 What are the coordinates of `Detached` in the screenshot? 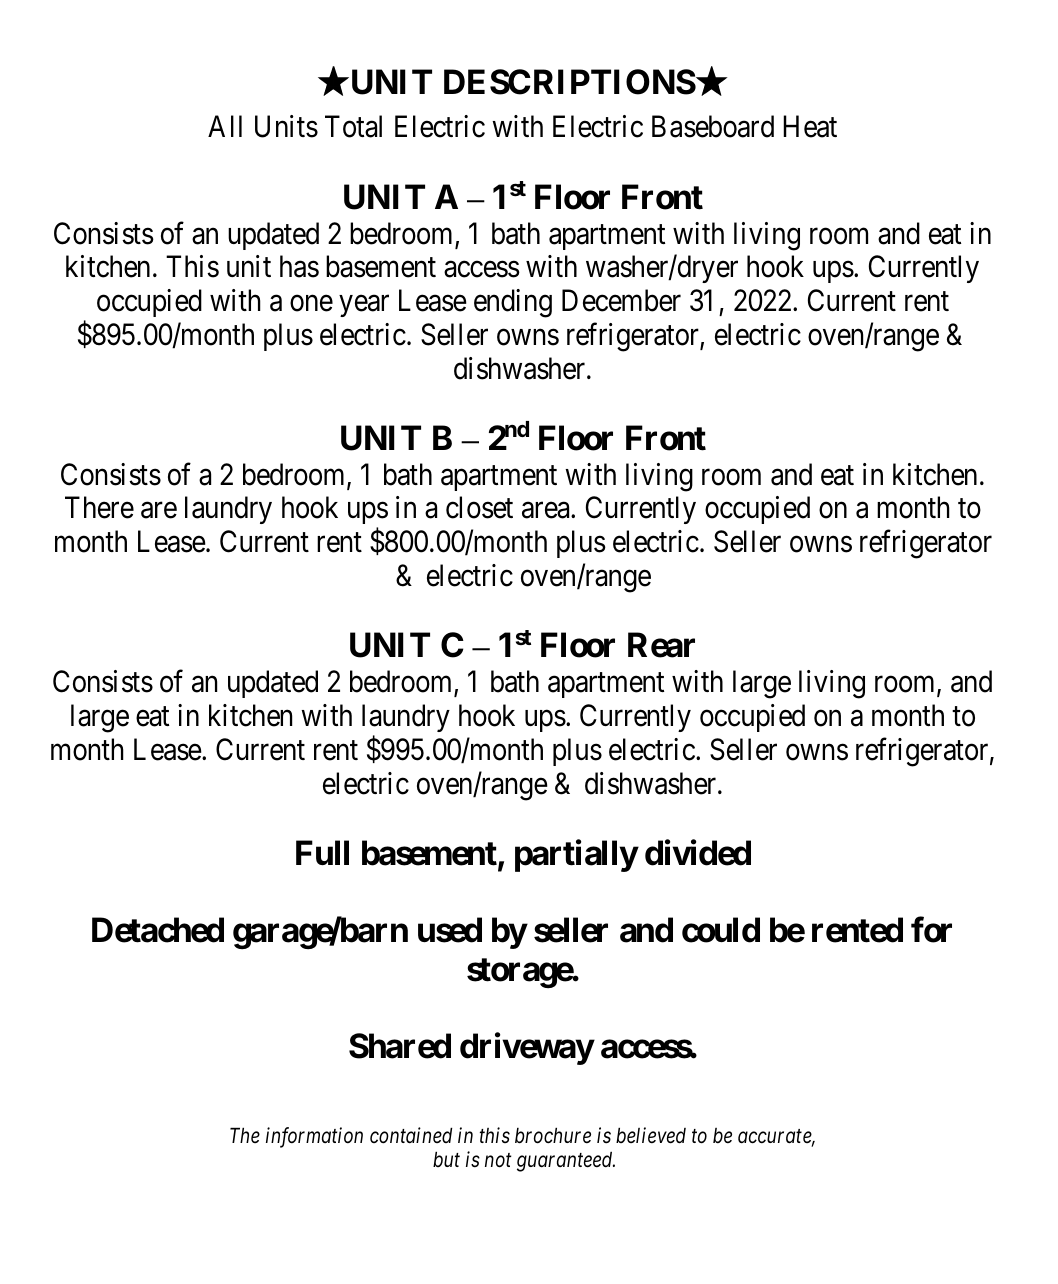 It's located at (158, 930).
